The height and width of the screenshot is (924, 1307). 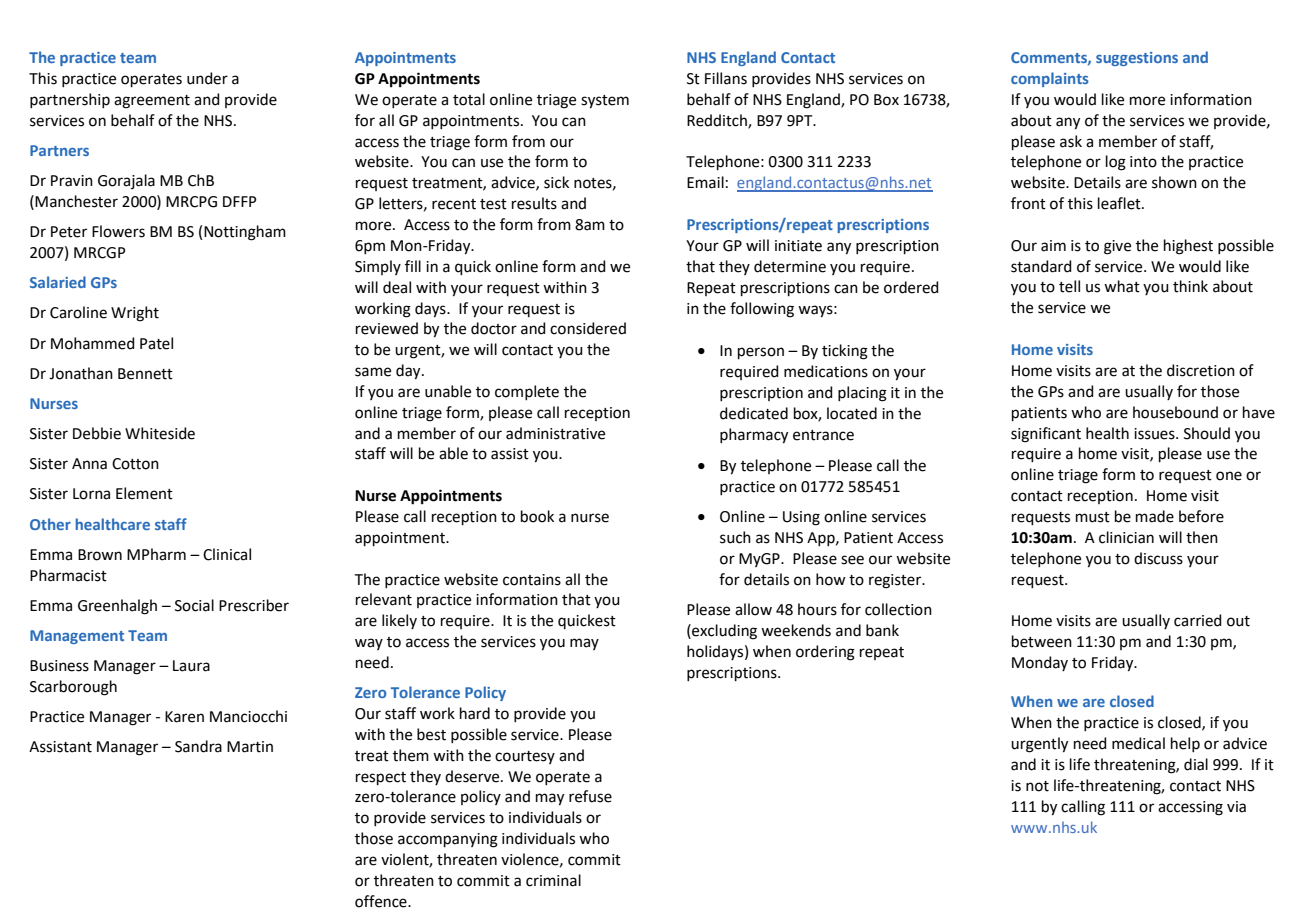 I want to click on issues, so click(x=1155, y=434).
